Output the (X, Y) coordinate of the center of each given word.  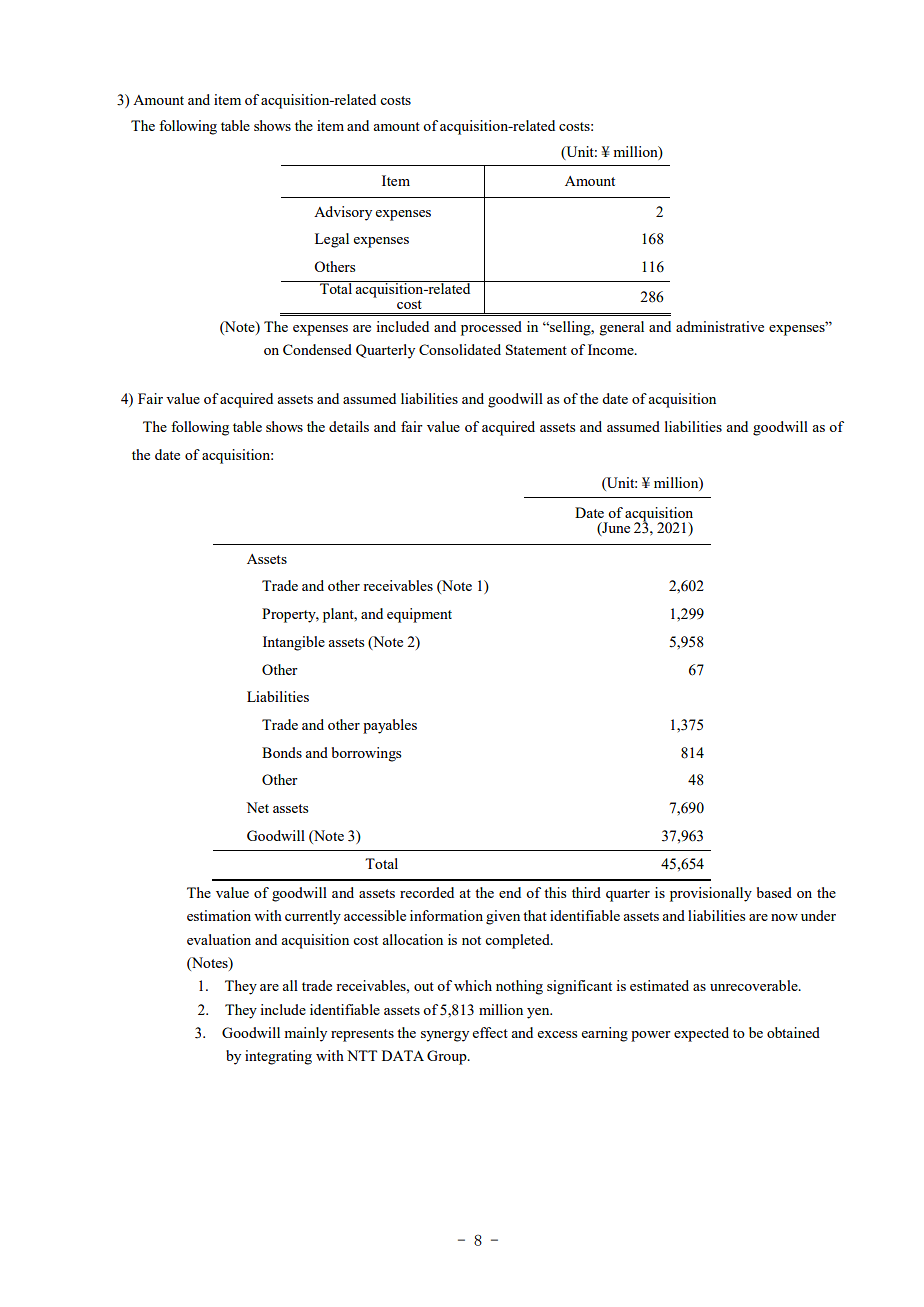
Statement (536, 349)
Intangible (294, 643)
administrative (720, 326)
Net (257, 807)
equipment (419, 615)
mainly (306, 1034)
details (349, 426)
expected (701, 1034)
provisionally (711, 894)
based (774, 892)
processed (491, 328)
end (510, 892)
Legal (332, 240)
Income (612, 349)
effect (490, 1032)
